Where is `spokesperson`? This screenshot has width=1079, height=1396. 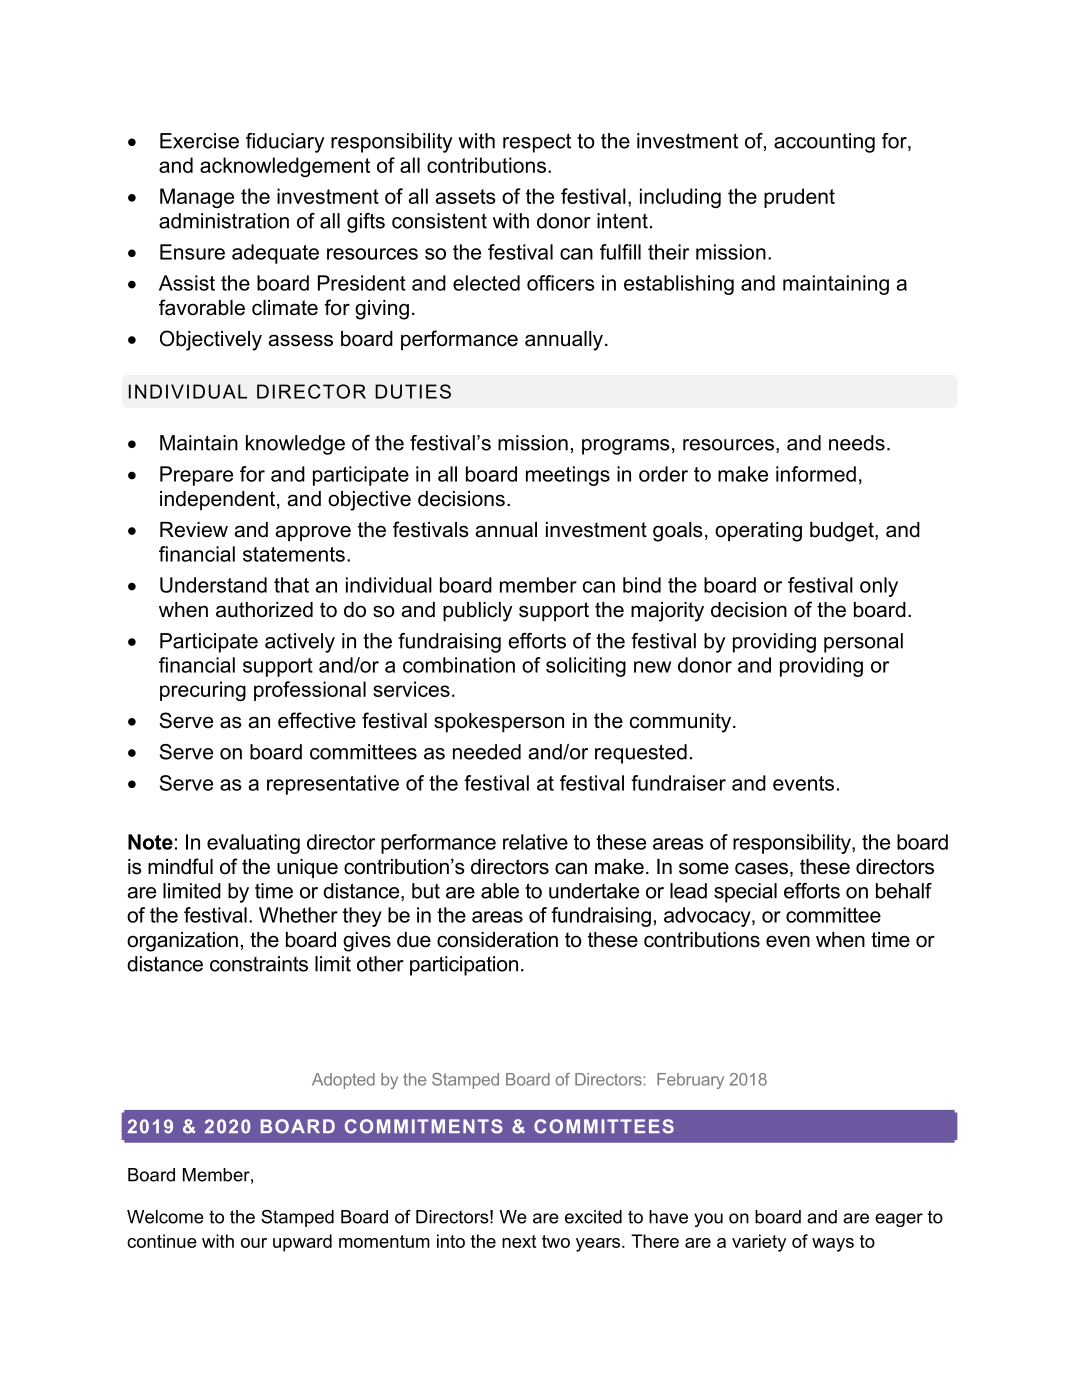 spokesperson is located at coordinates (499, 723).
